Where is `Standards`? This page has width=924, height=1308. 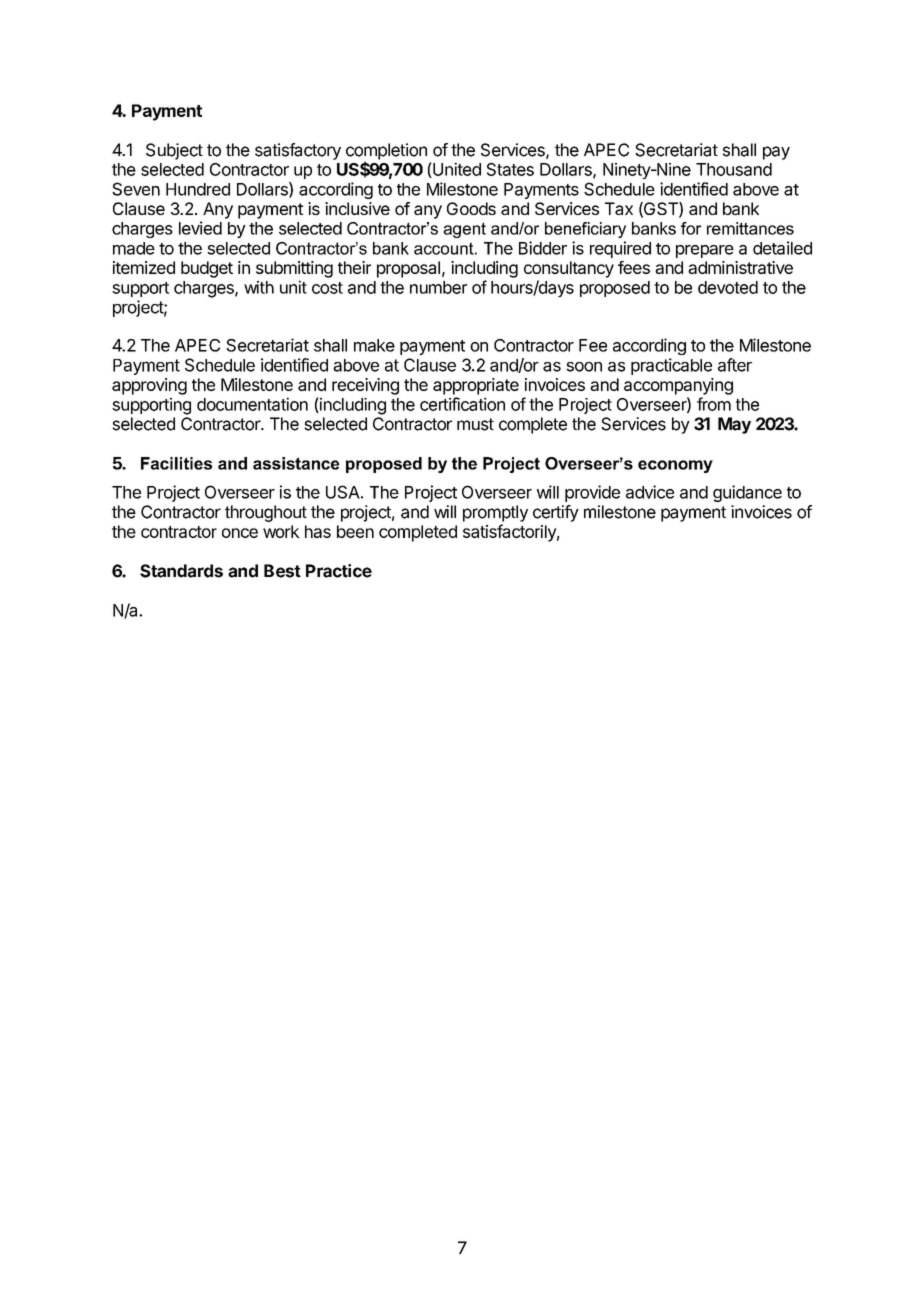 Standards is located at coordinates (181, 571).
